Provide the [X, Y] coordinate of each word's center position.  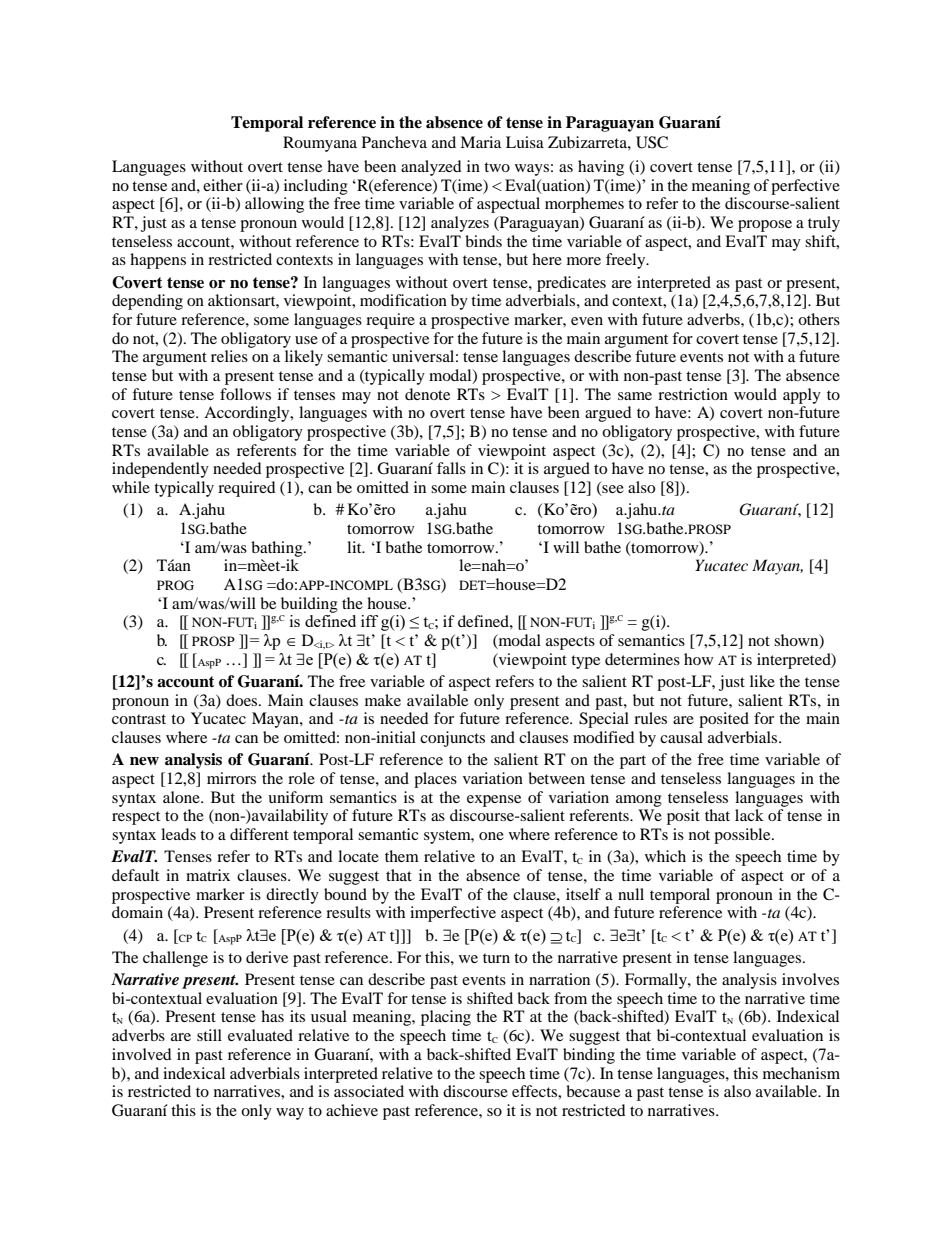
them [402, 856]
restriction [693, 394]
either [223, 185]
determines [642, 659]
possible [743, 836]
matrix [208, 875]
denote [427, 394]
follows [245, 394]
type [585, 662]
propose [765, 226]
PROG [175, 585]
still [209, 1035]
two [497, 167]
